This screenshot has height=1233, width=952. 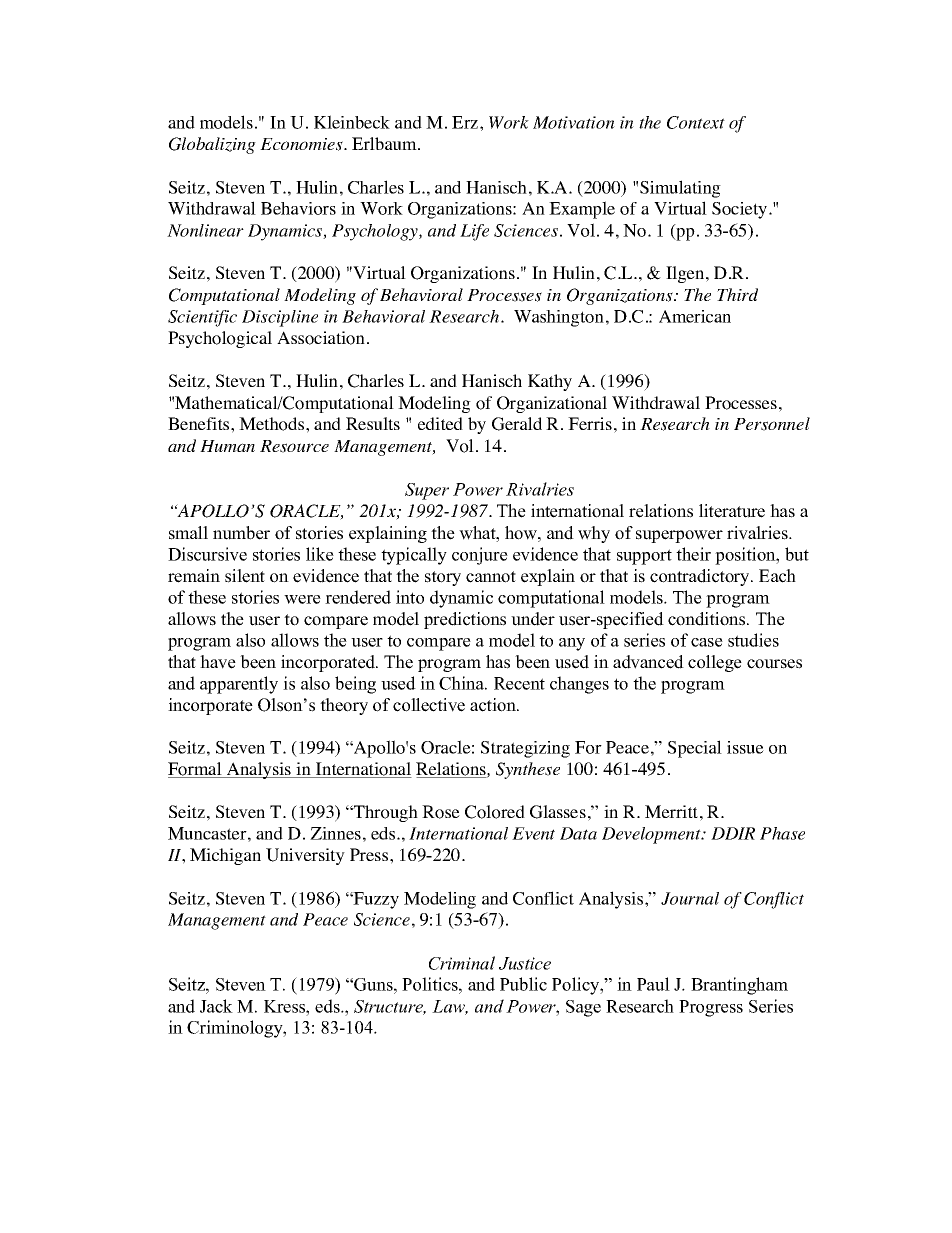 What do you see at coordinates (216, 1006) in the screenshot?
I see `Jack` at bounding box center [216, 1006].
